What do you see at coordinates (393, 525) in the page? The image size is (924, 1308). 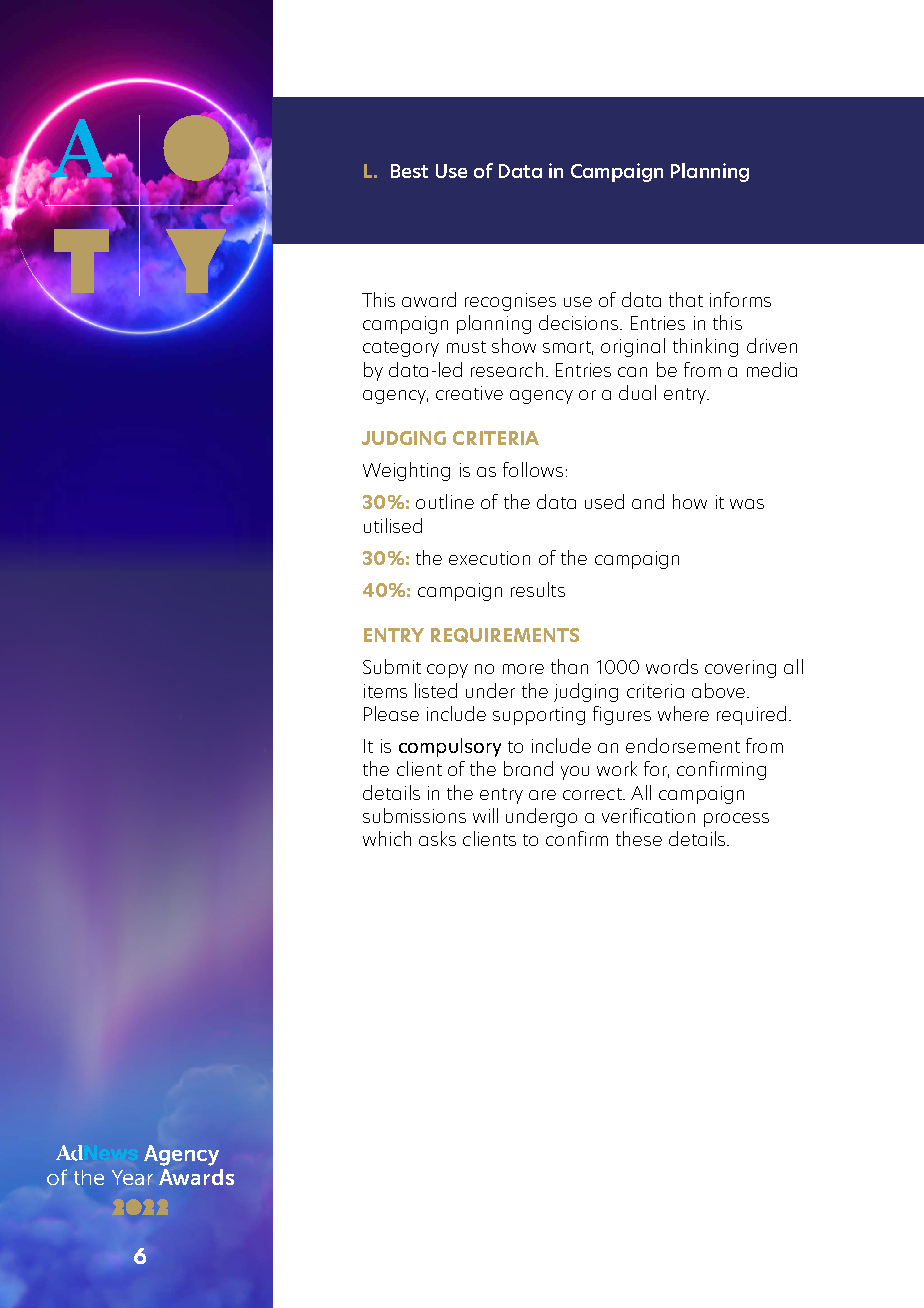 I see `utilised` at bounding box center [393, 525].
